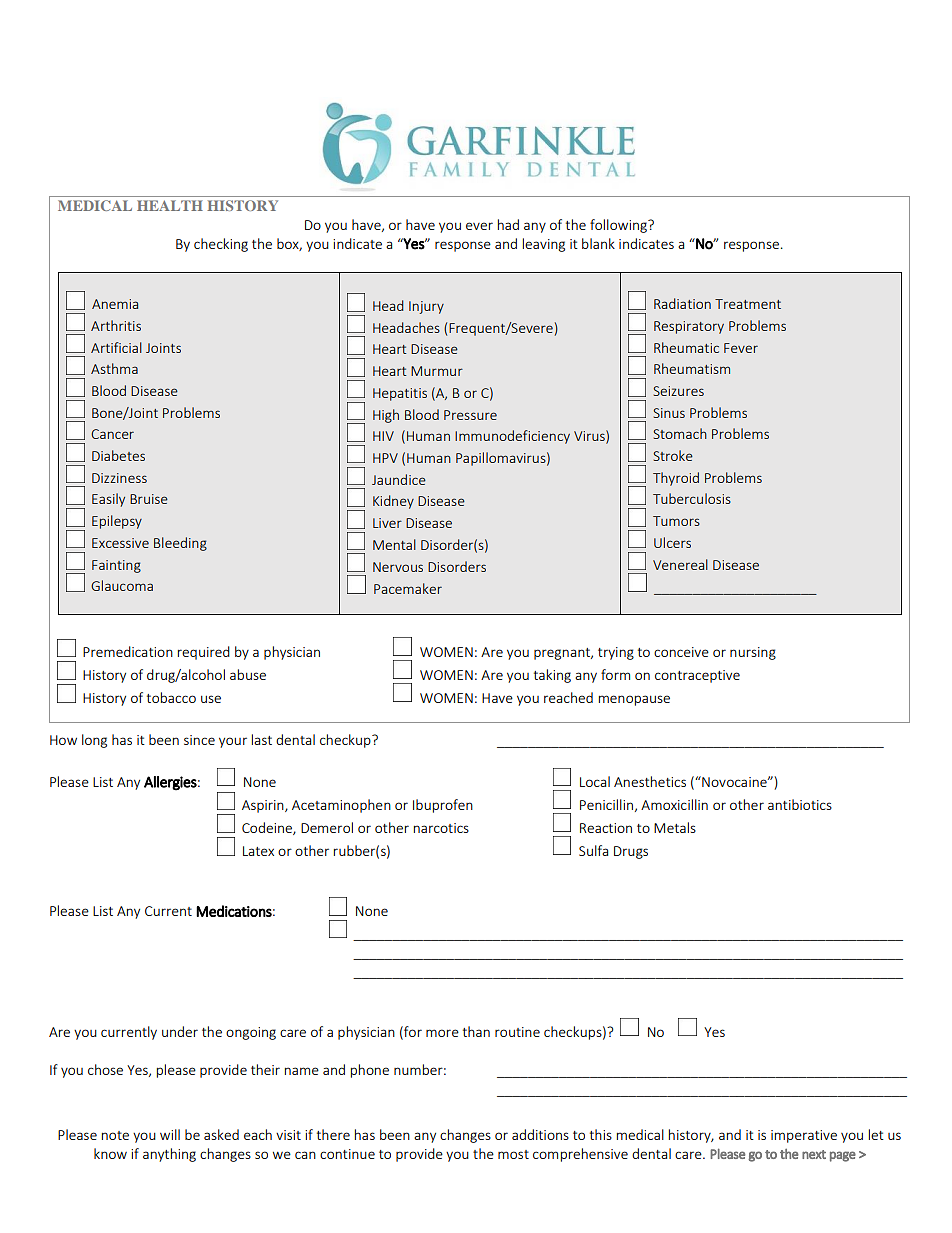 This screenshot has height=1233, width=952. I want to click on imperative, so click(804, 1136).
